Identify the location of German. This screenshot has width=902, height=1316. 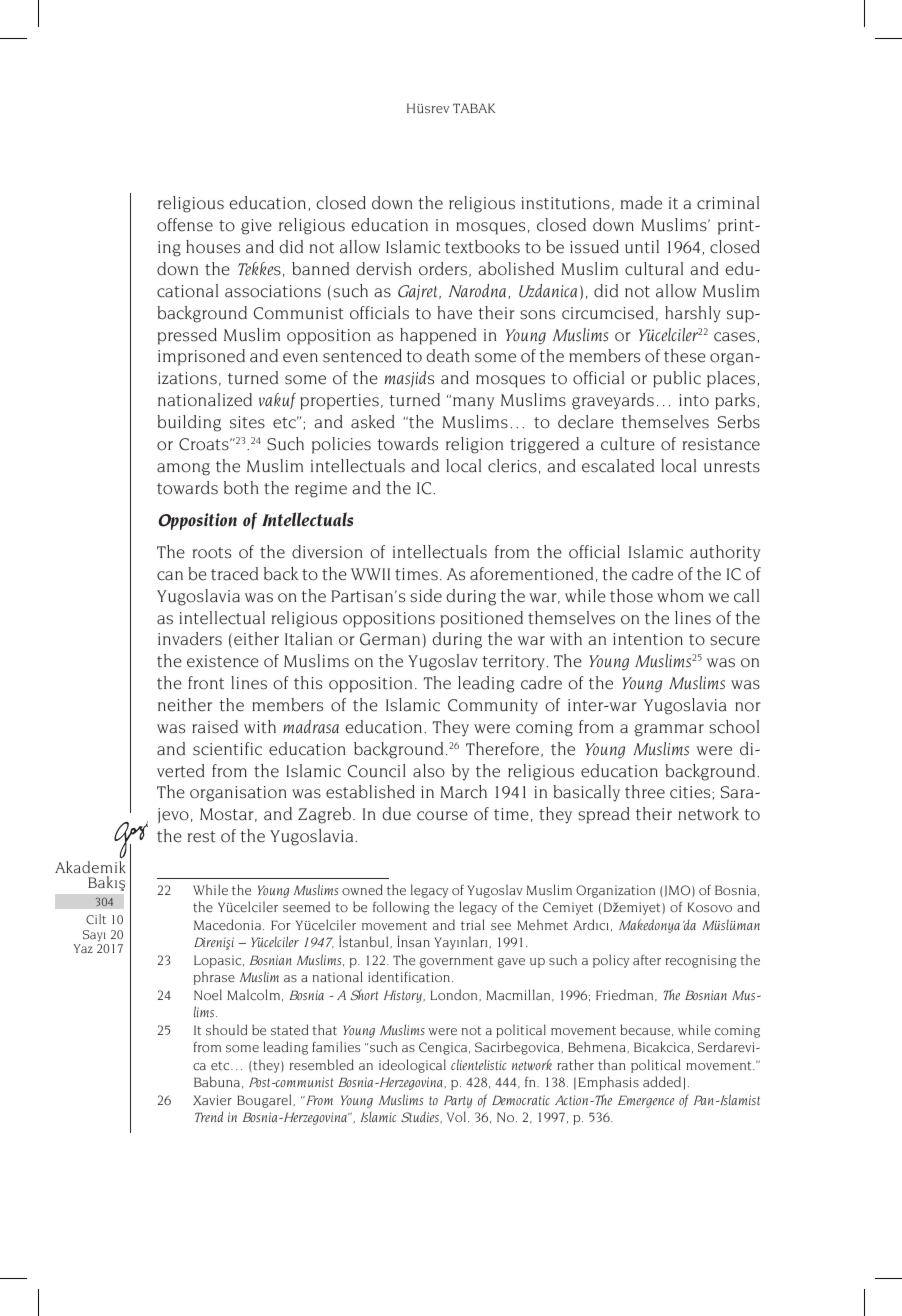
(390, 639).
